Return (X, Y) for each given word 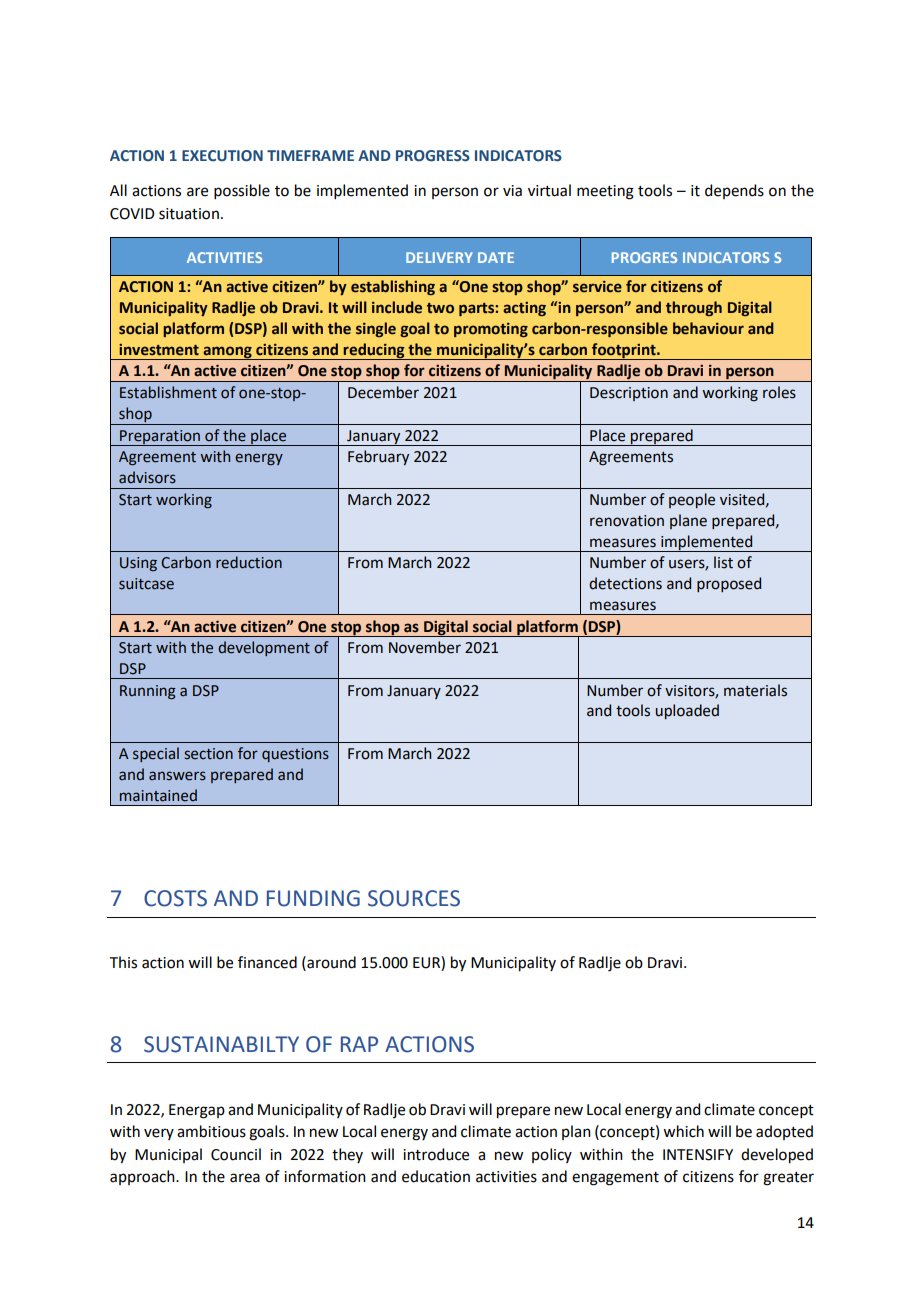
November (425, 647)
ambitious (211, 1131)
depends (734, 191)
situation (189, 214)
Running (148, 692)
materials (755, 690)
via (512, 191)
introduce (436, 1154)
